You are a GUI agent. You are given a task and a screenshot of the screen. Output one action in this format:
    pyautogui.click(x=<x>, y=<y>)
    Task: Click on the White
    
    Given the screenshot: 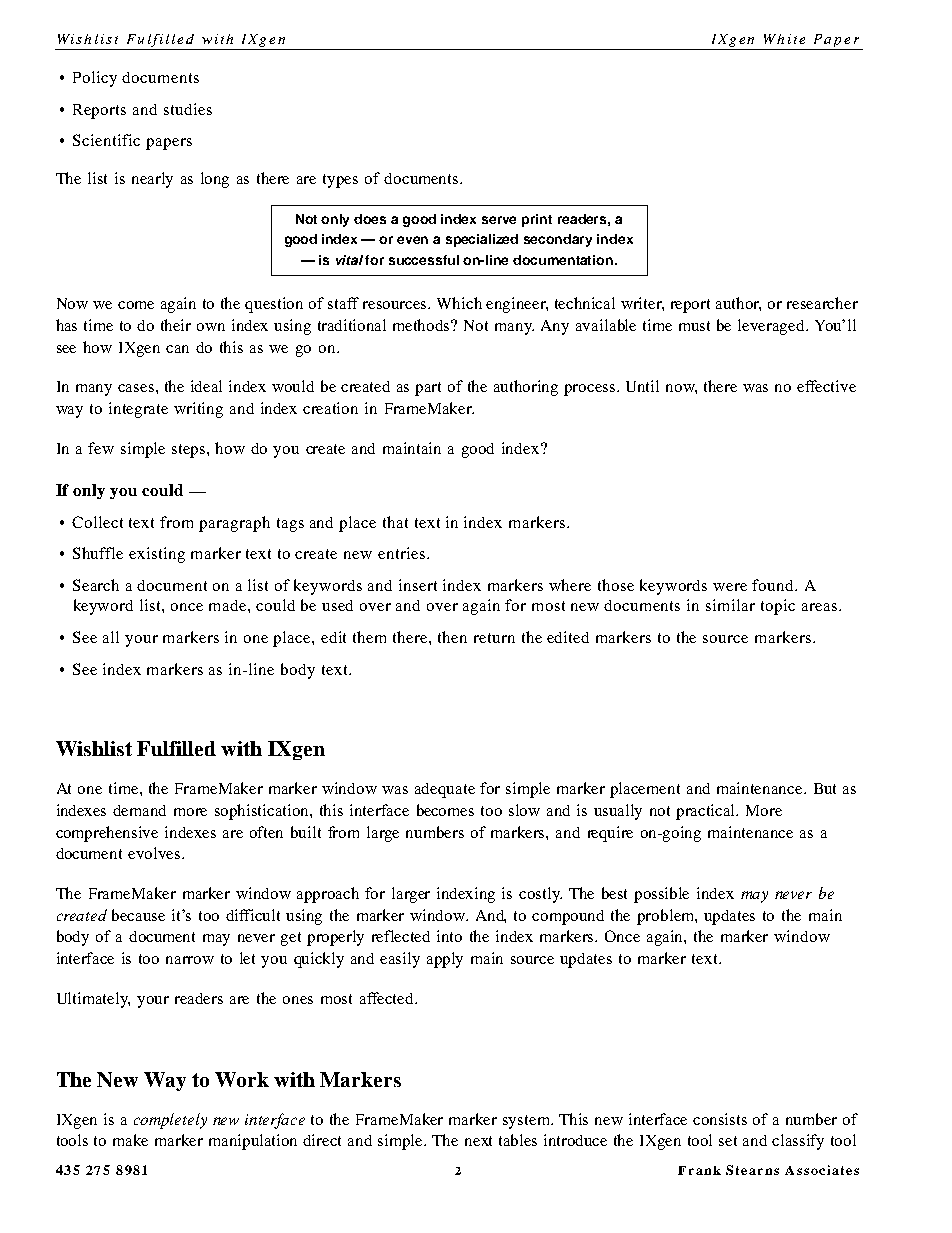 What is the action you would take?
    pyautogui.click(x=784, y=39)
